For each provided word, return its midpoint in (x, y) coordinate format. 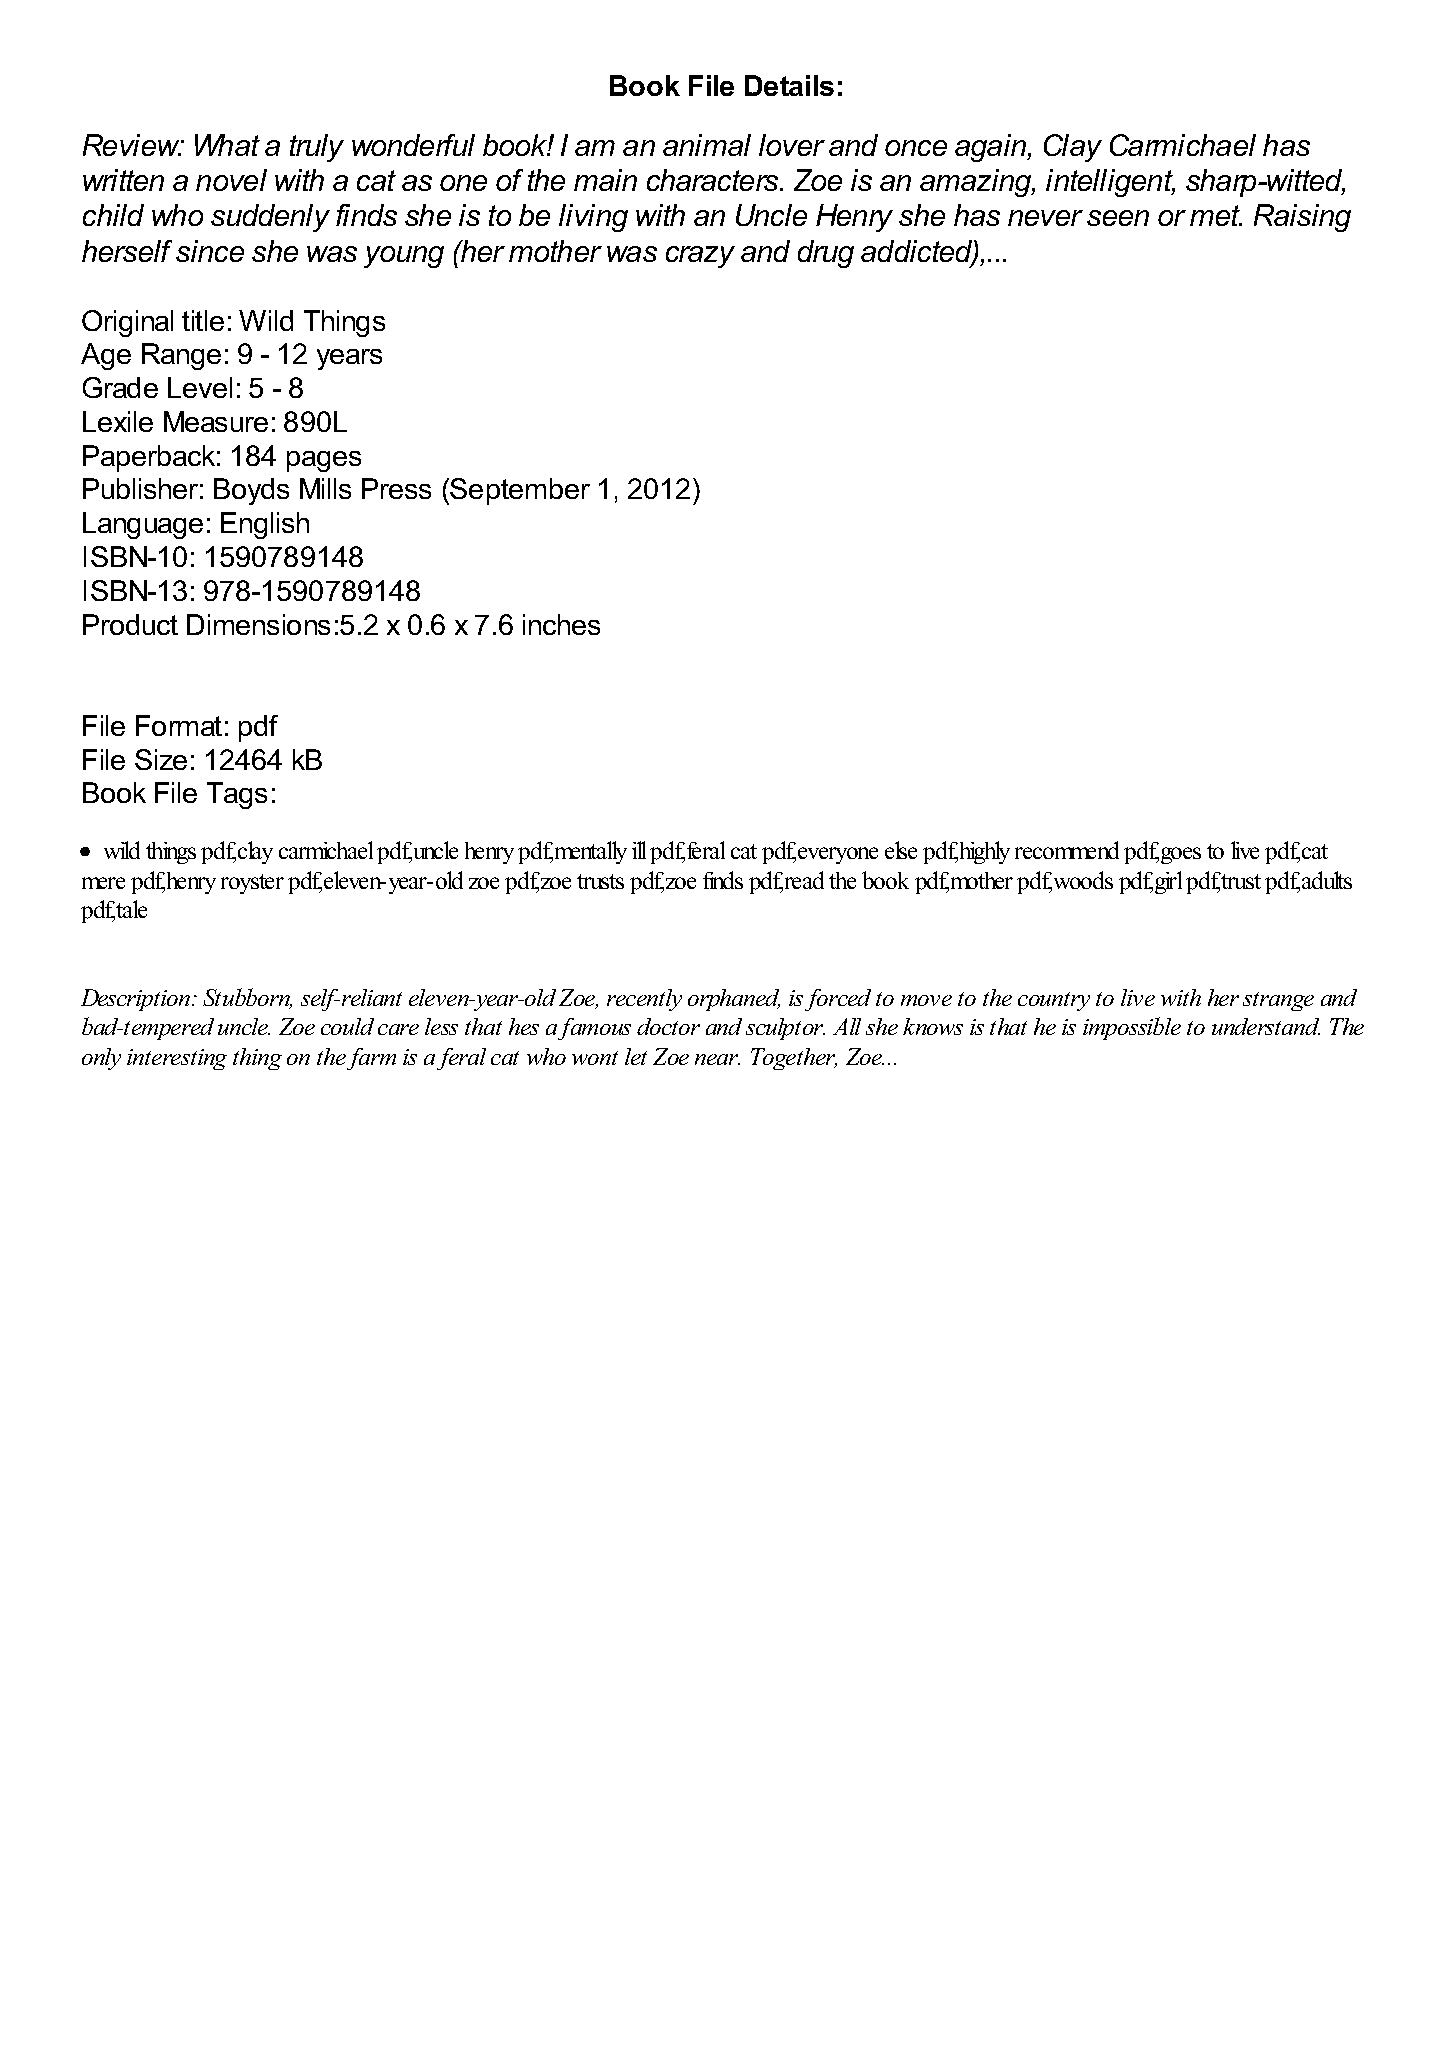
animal (707, 145)
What (227, 145)
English (265, 525)
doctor (668, 1026)
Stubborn (247, 998)
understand (1266, 1026)
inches (561, 624)
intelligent (1110, 183)
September (520, 491)
